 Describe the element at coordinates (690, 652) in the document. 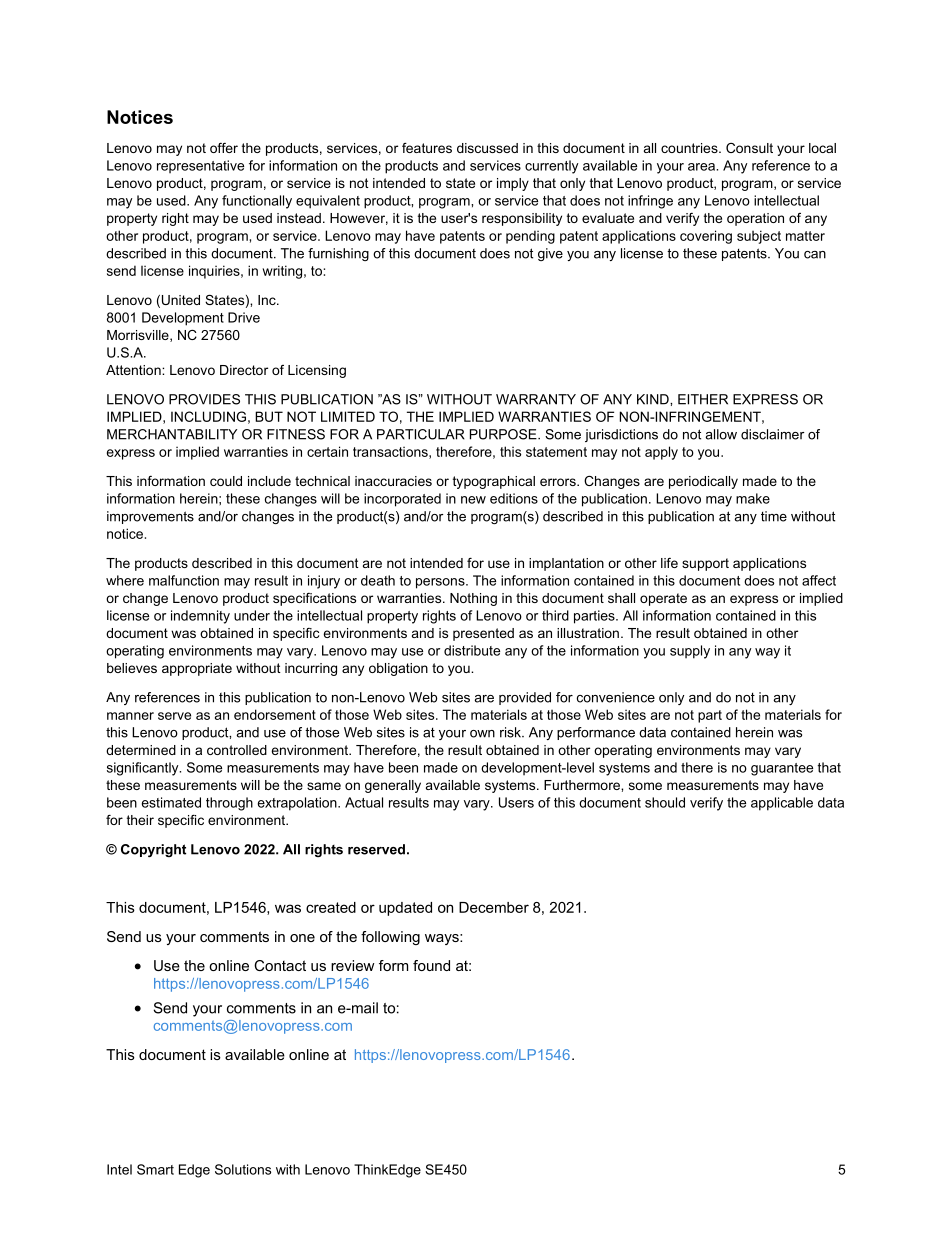

I see `supply` at that location.
